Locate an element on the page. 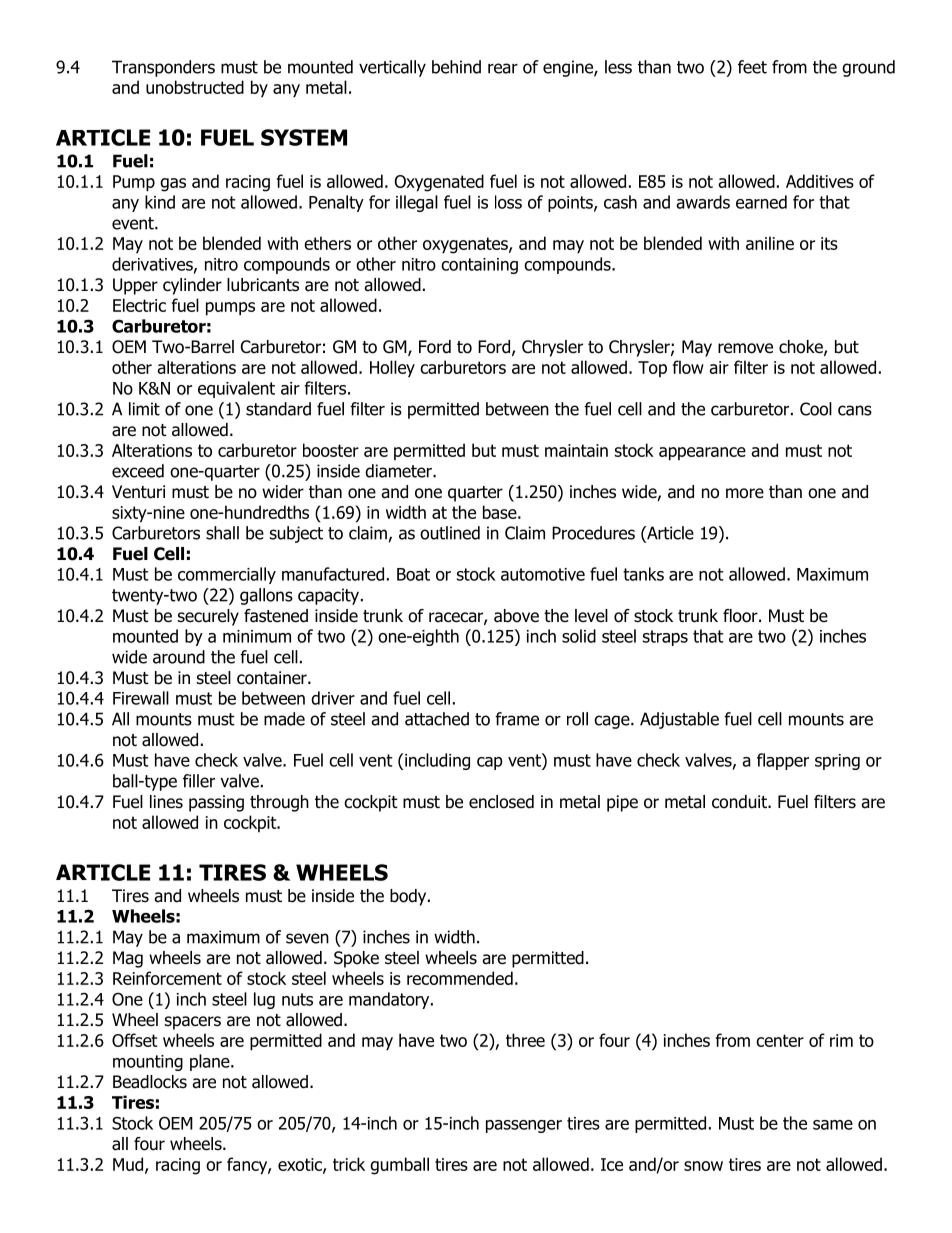 The image size is (952, 1233). rear is located at coordinates (503, 68).
